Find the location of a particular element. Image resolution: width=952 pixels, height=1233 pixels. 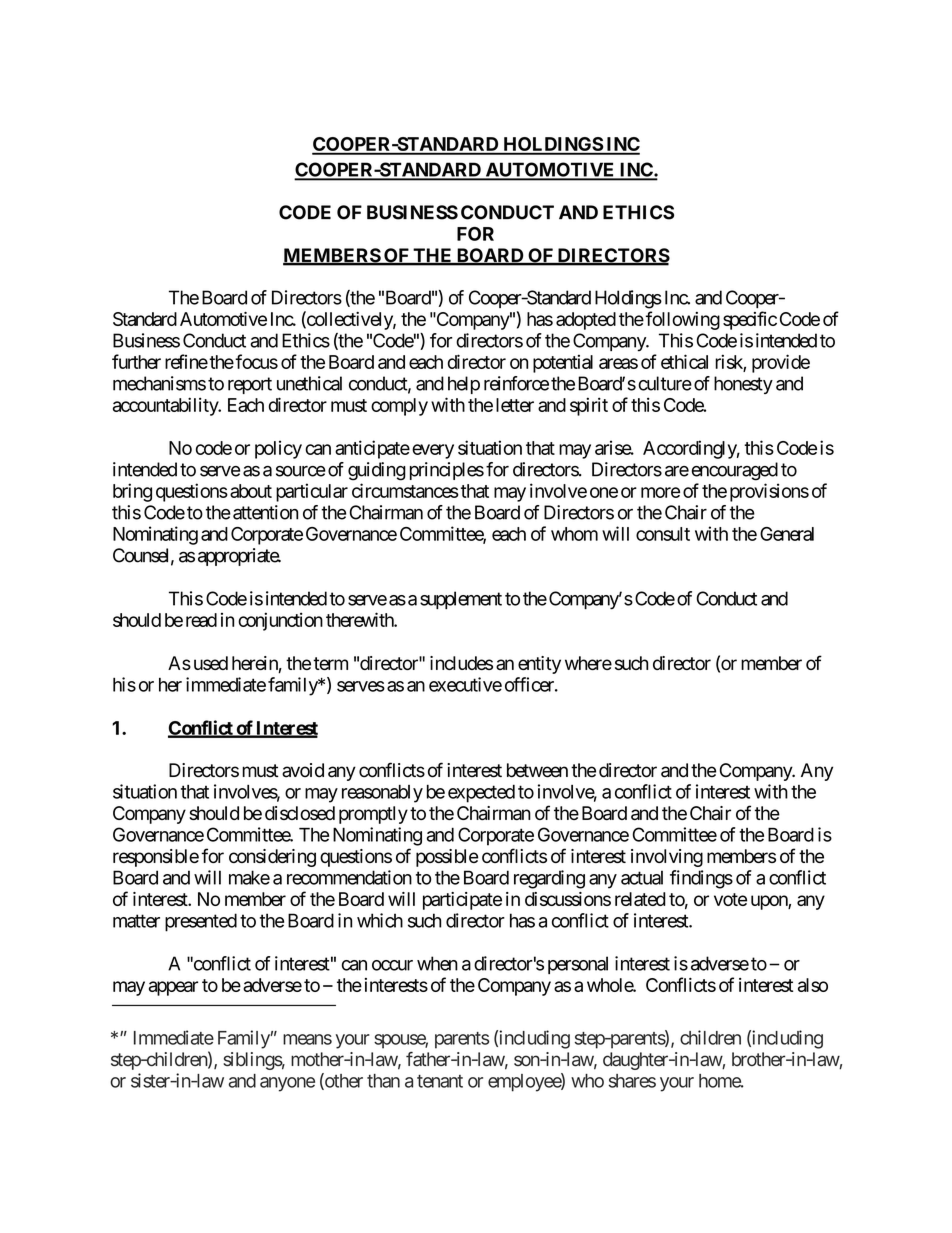

appropriate is located at coordinates (239, 557).
